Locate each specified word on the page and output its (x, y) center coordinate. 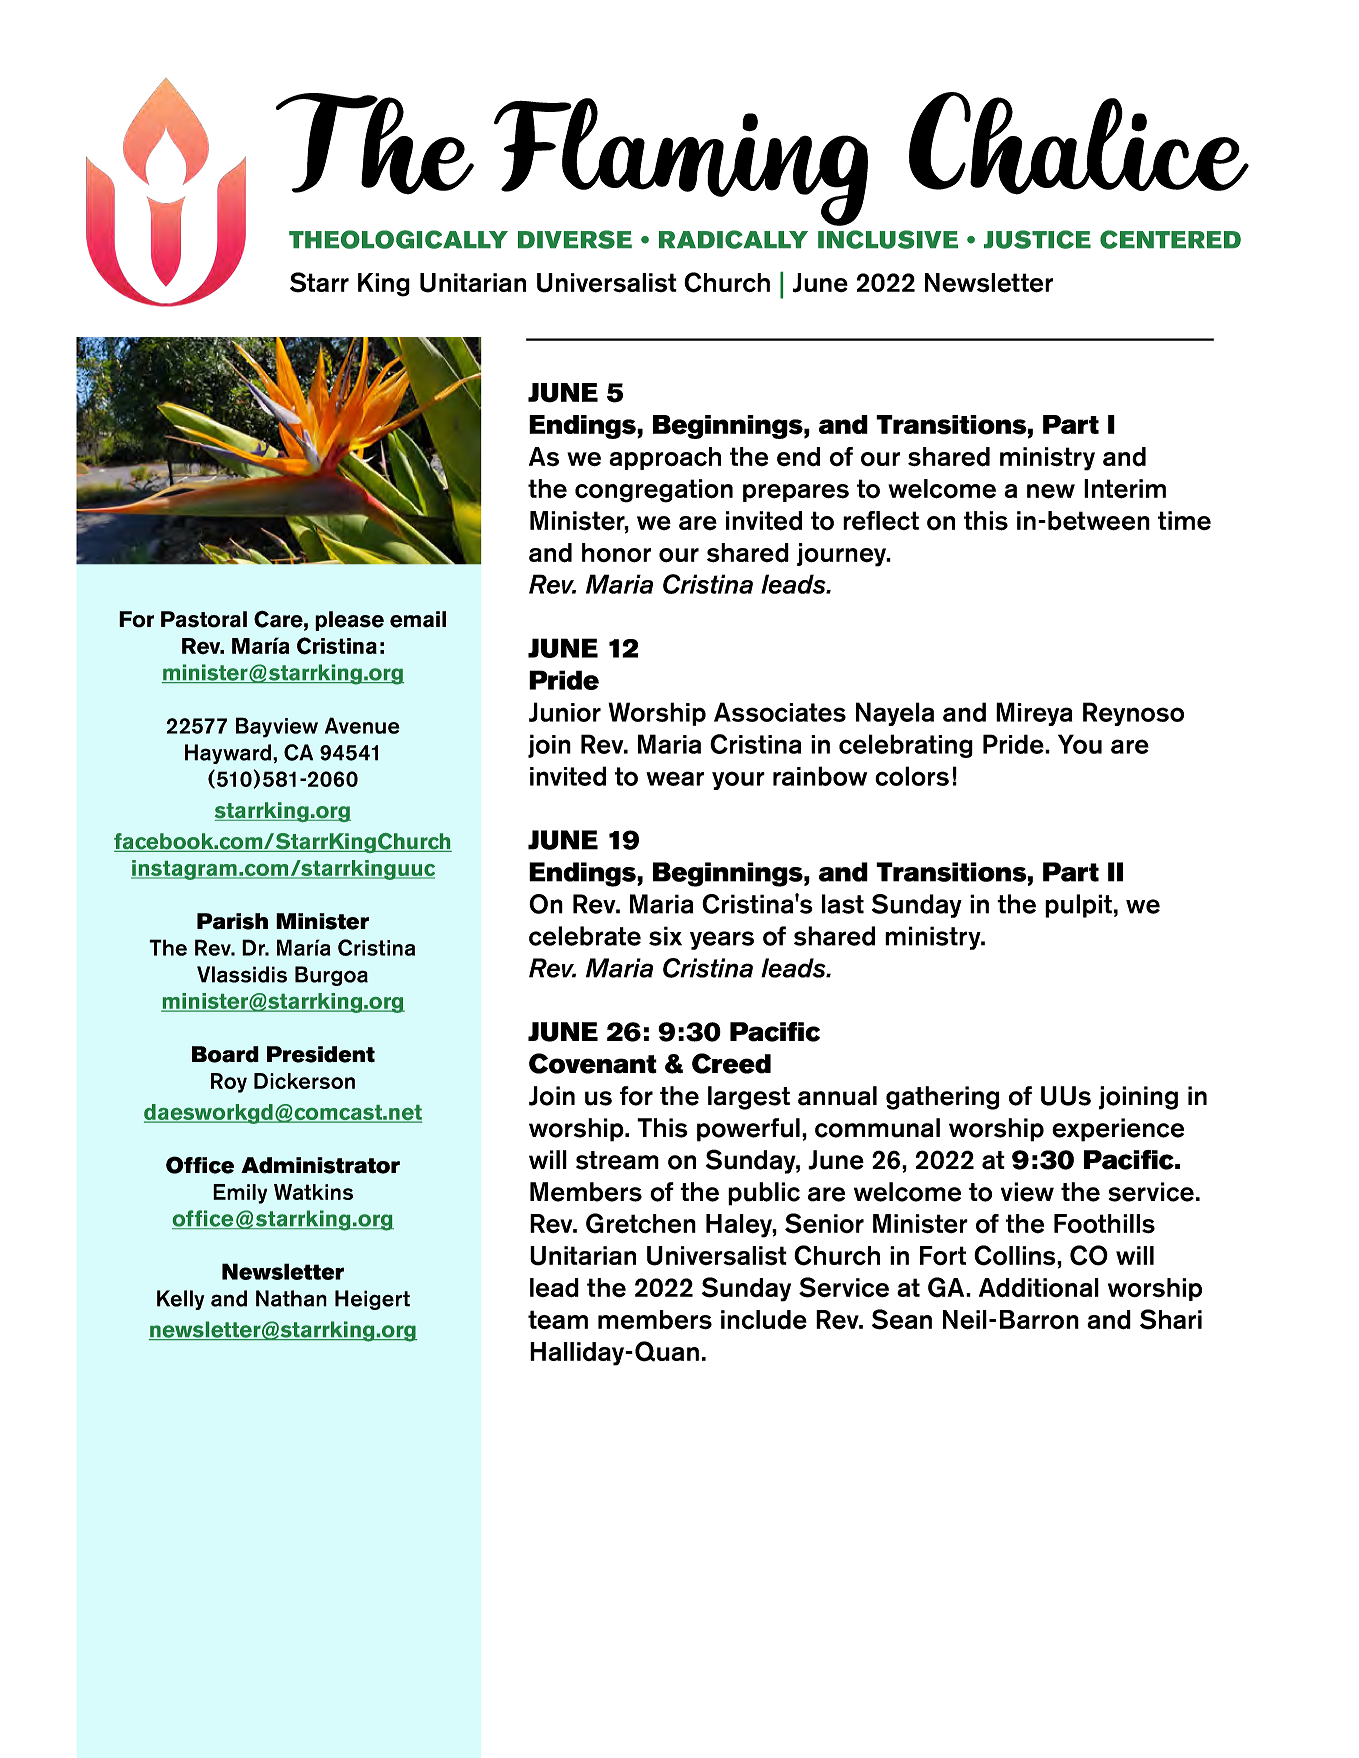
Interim (1125, 489)
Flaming (681, 162)
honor (616, 553)
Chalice (1079, 143)
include (764, 1320)
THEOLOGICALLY (398, 239)
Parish (232, 921)
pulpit (1078, 906)
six (665, 936)
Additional (1039, 1288)
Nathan (291, 1298)
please (349, 621)
